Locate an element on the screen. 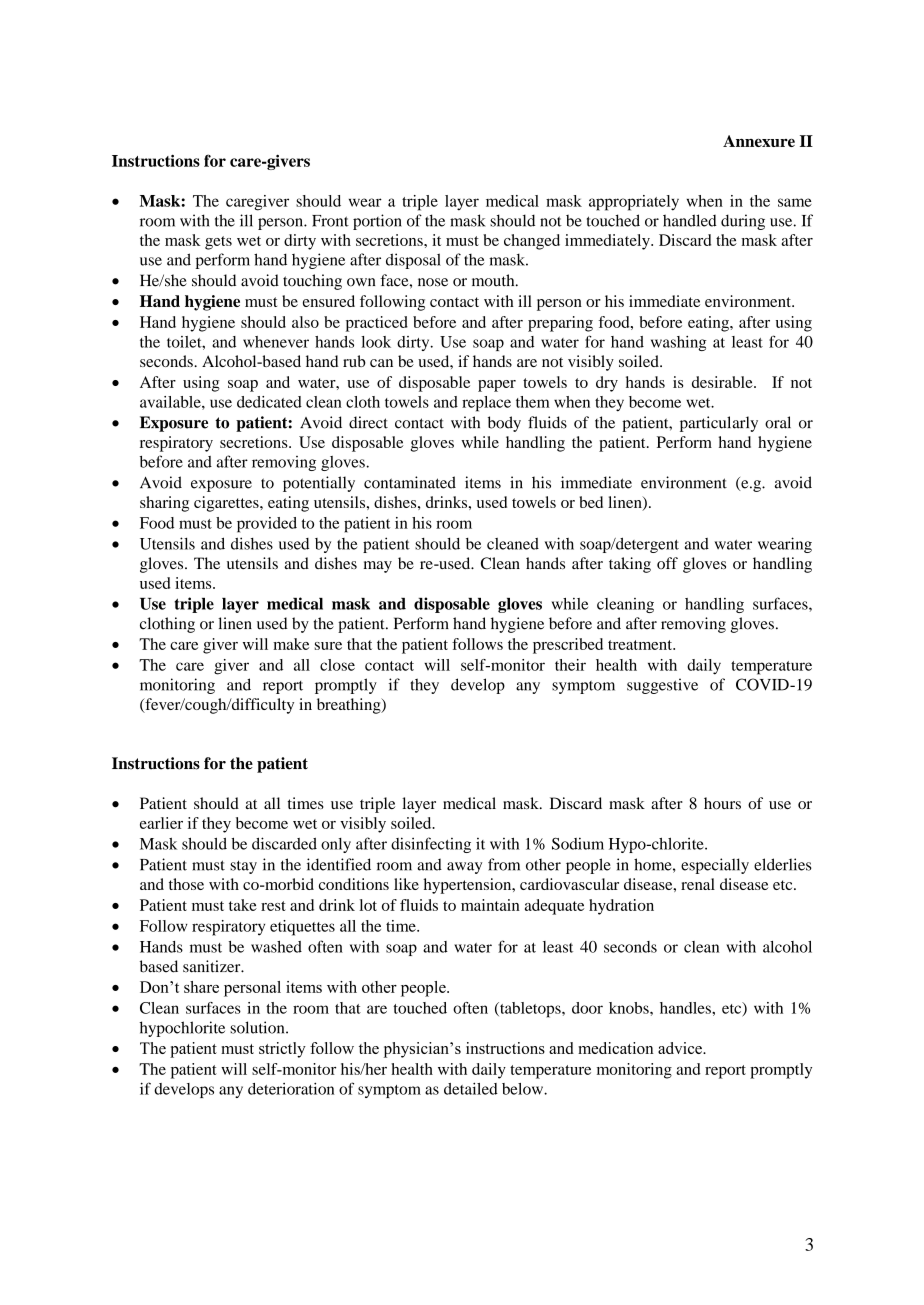 This screenshot has width=924, height=1305. prescribed is located at coordinates (568, 646).
